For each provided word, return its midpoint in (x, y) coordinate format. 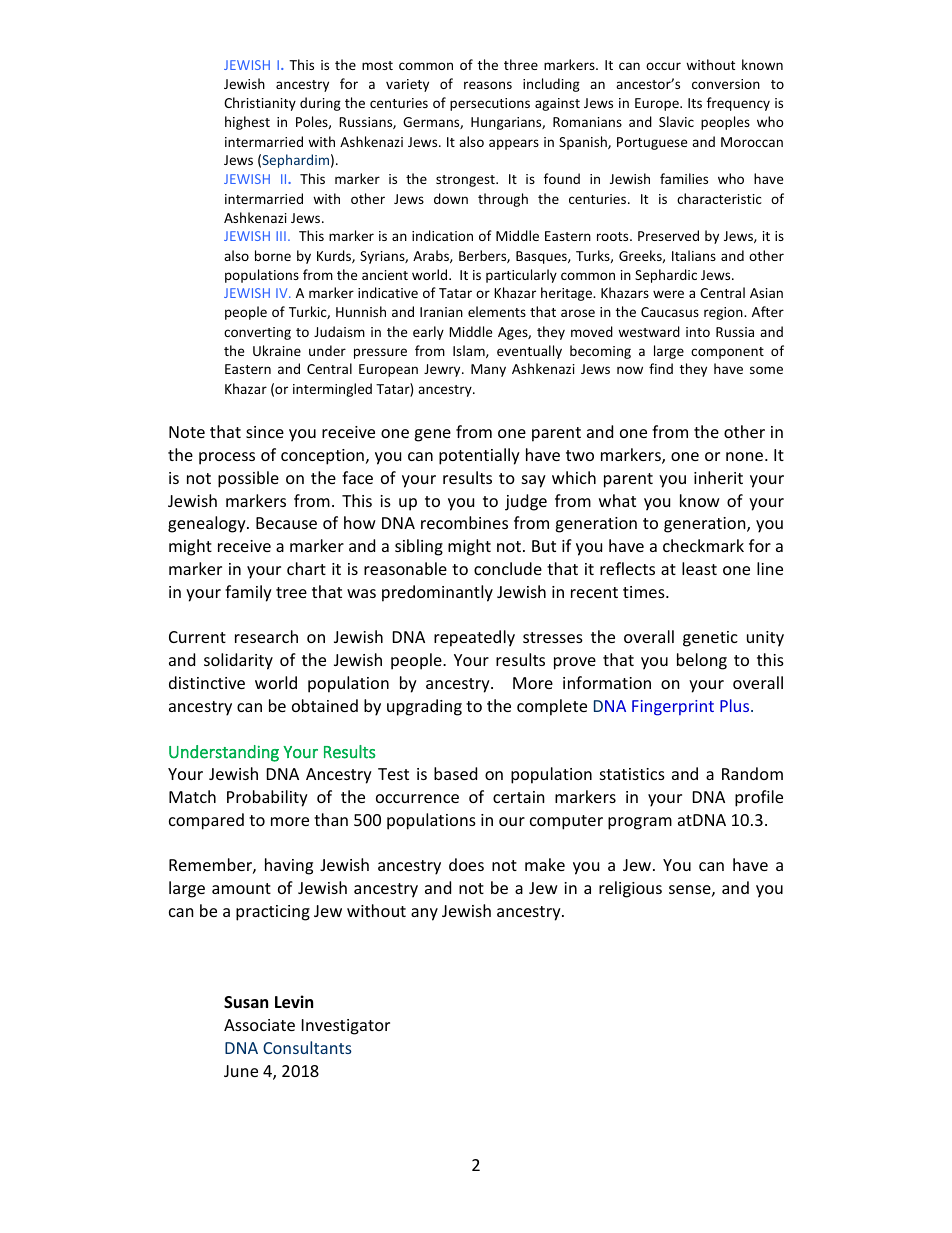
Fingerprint (673, 708)
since (265, 432)
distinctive (207, 682)
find (661, 368)
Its (695, 103)
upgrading (424, 707)
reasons (488, 85)
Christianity (260, 104)
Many (488, 370)
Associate (259, 1025)
